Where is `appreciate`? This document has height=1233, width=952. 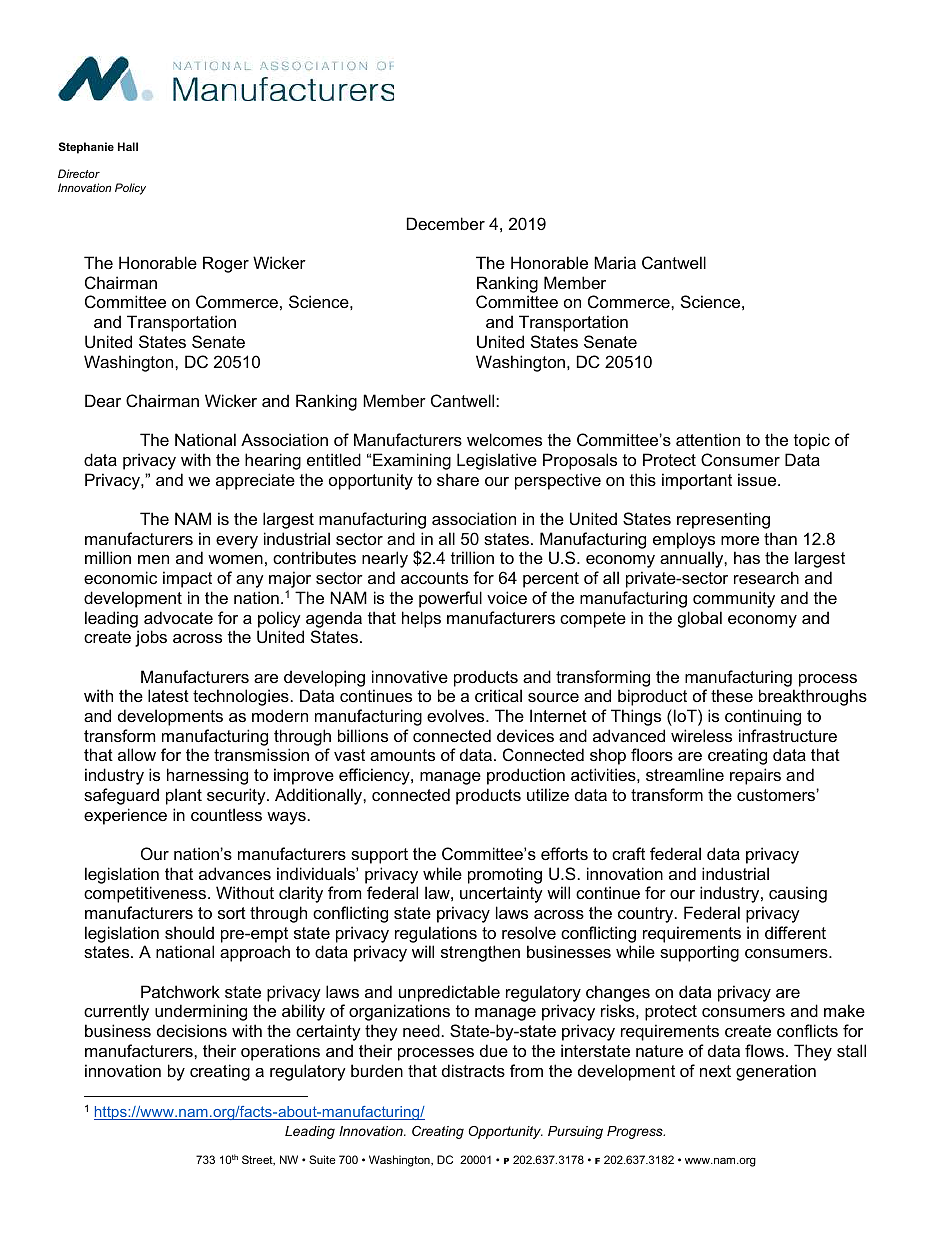
appreciate is located at coordinates (255, 481).
